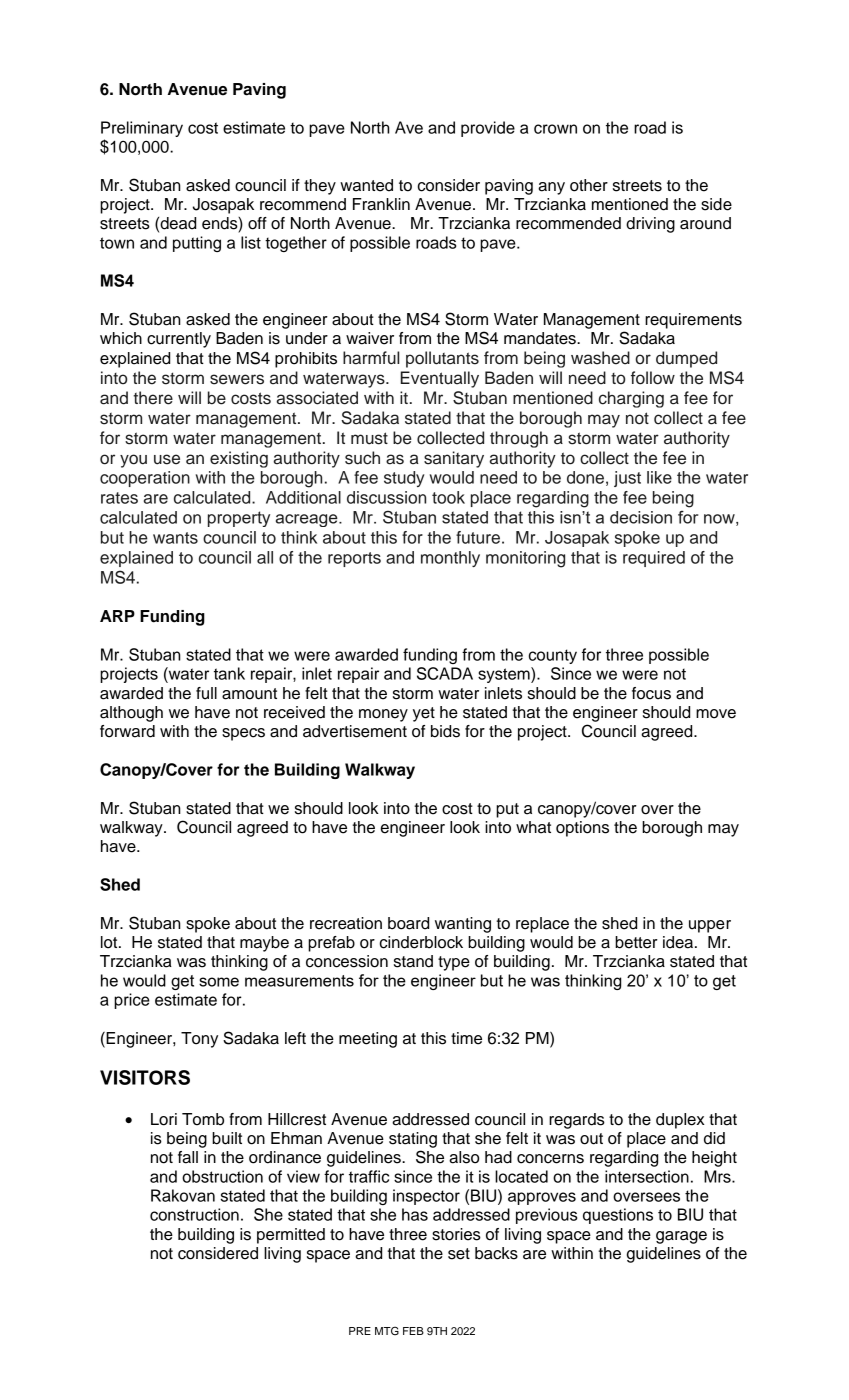 The image size is (849, 1400). What do you see at coordinates (153, 398) in the screenshot?
I see `there` at bounding box center [153, 398].
